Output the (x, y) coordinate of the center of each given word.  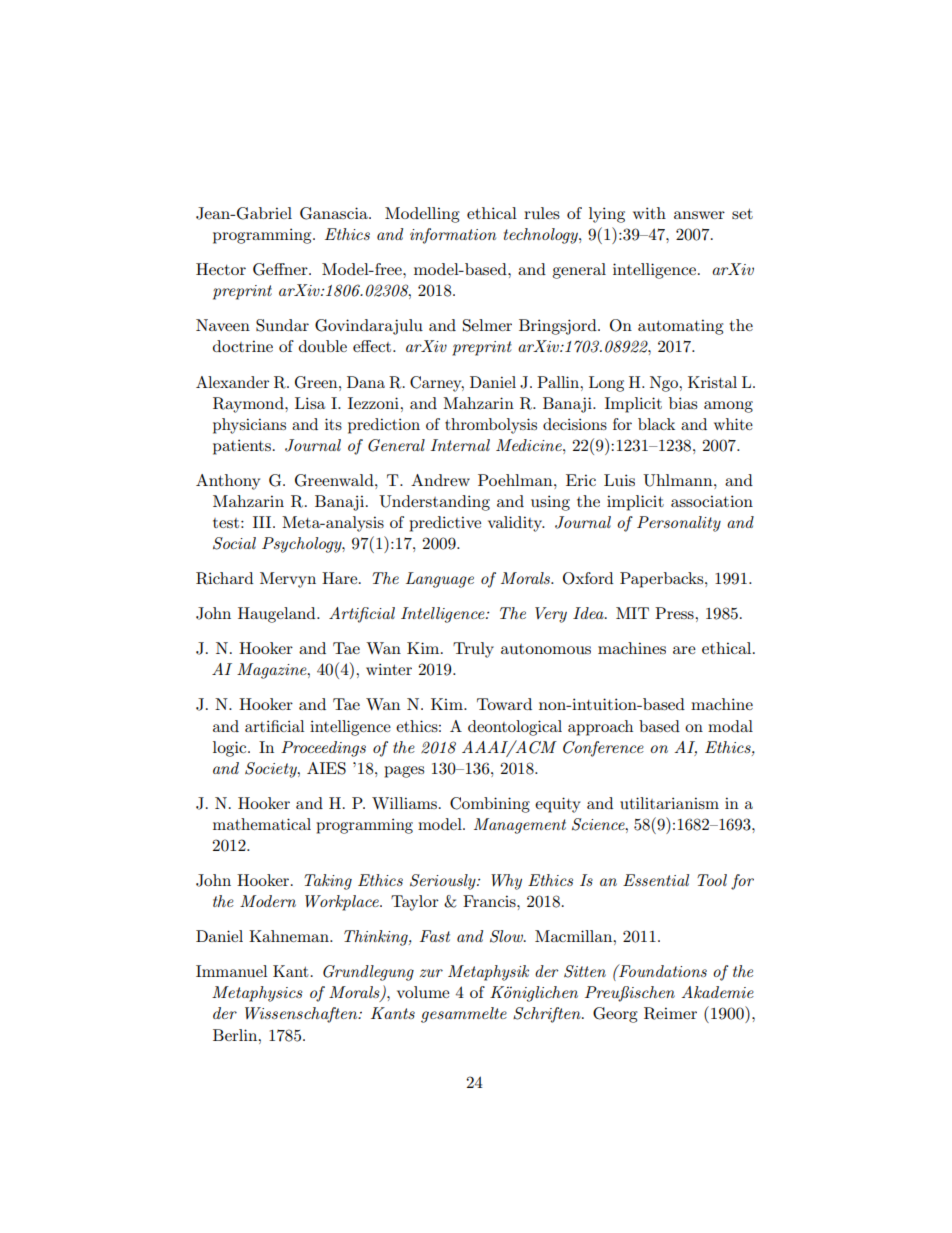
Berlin (236, 1035)
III (263, 522)
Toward (504, 704)
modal (730, 726)
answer (699, 215)
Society (272, 770)
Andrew (440, 480)
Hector (221, 269)
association (712, 501)
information (453, 236)
